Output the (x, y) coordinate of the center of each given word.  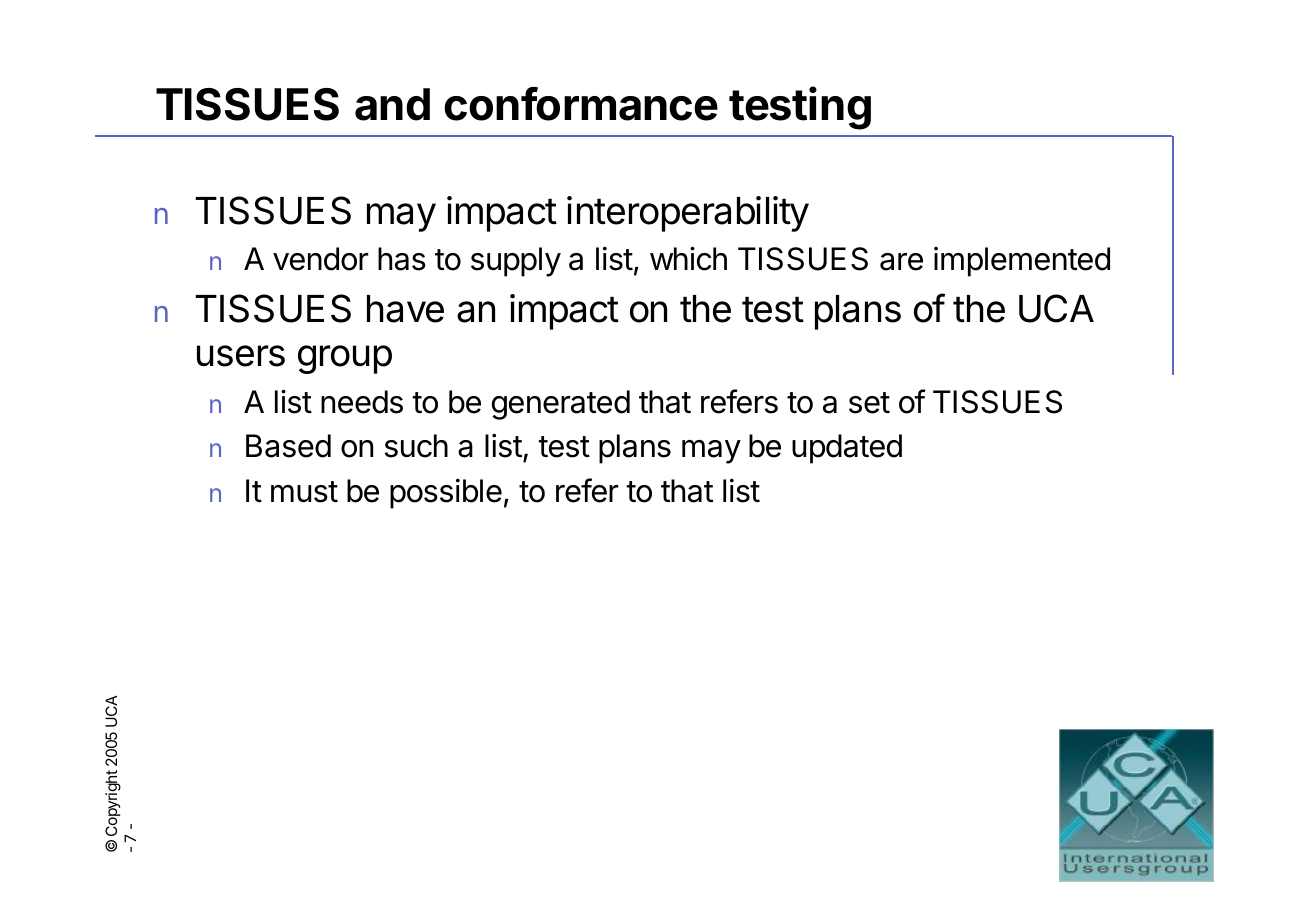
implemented (1022, 262)
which (688, 258)
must (304, 492)
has (402, 259)
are (901, 262)
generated (561, 405)
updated (847, 449)
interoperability (688, 214)
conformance (581, 104)
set (869, 403)
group (345, 359)
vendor (321, 259)
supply (516, 262)
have (405, 309)
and (392, 104)
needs (362, 402)
